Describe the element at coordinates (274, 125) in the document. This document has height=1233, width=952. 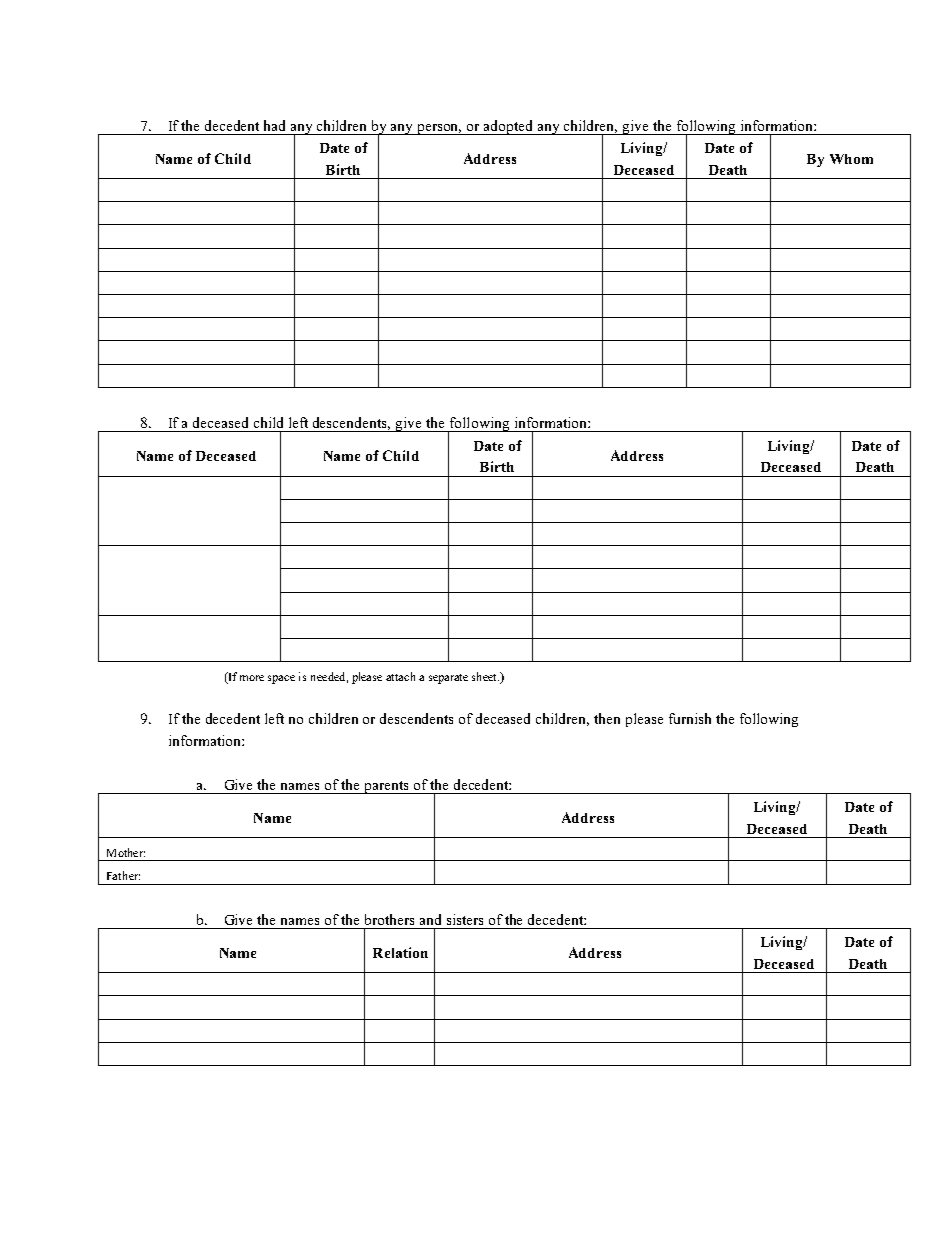
I see `had` at that location.
